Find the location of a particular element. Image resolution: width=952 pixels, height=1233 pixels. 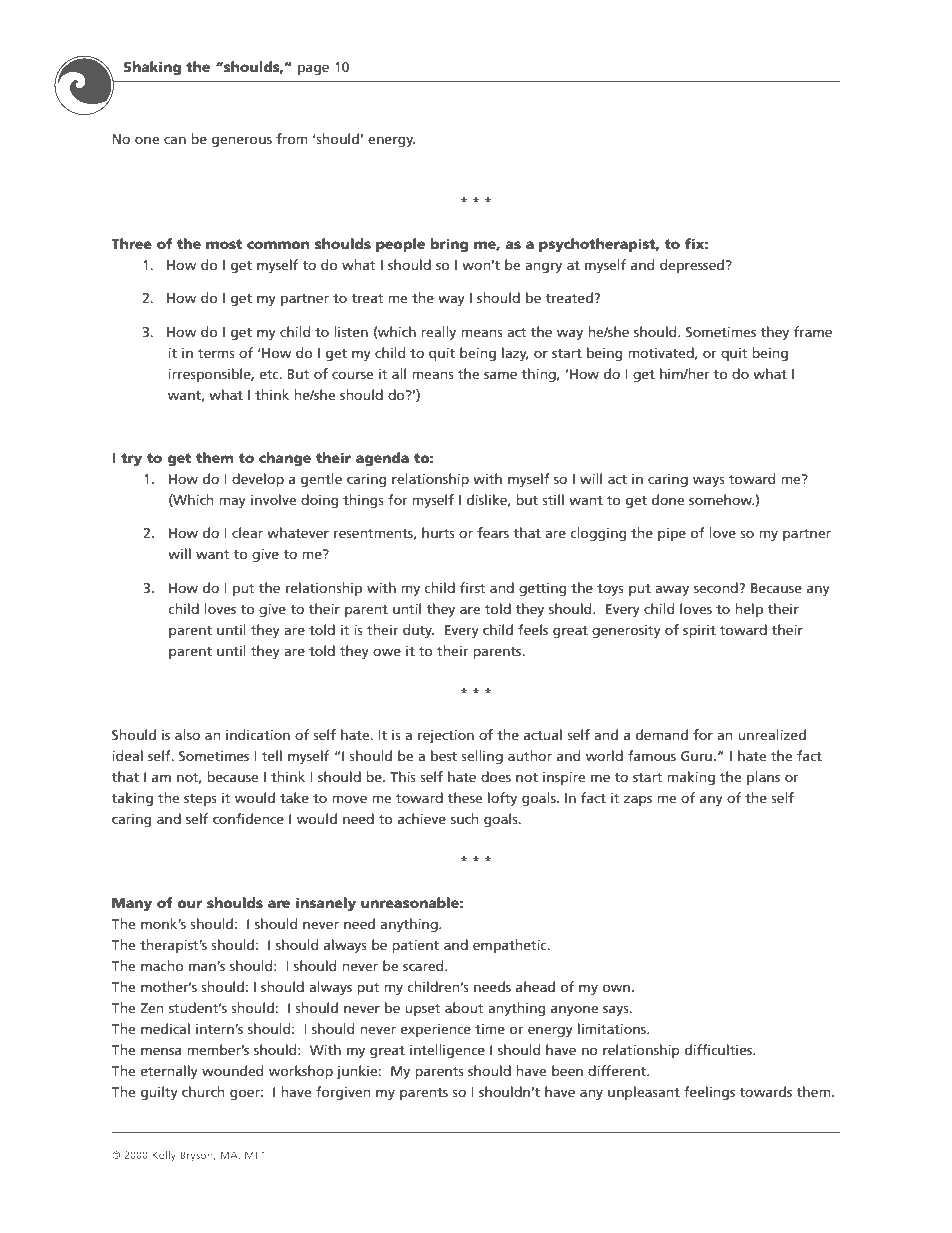

plans is located at coordinates (763, 778).
